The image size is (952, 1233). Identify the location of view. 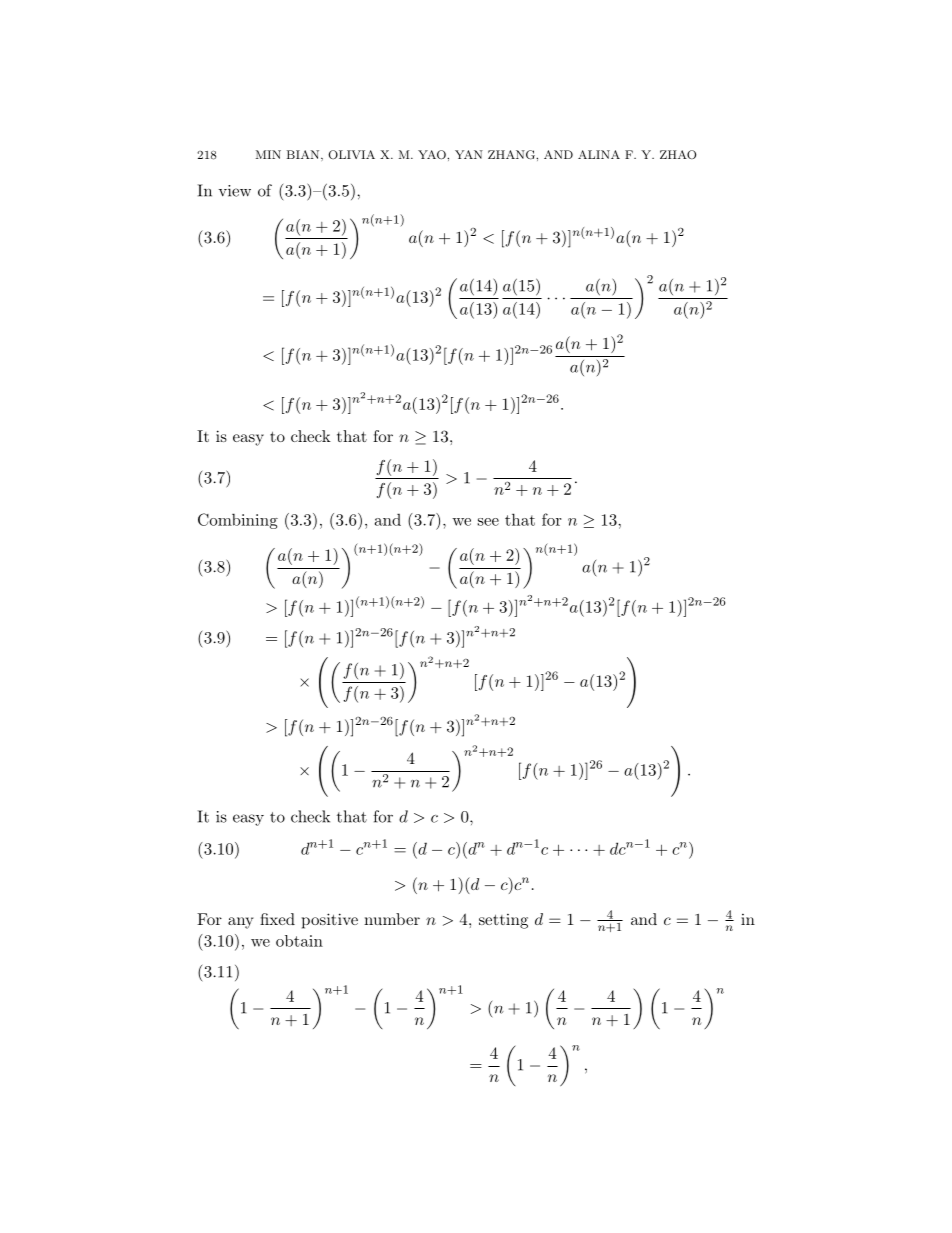
(234, 191).
